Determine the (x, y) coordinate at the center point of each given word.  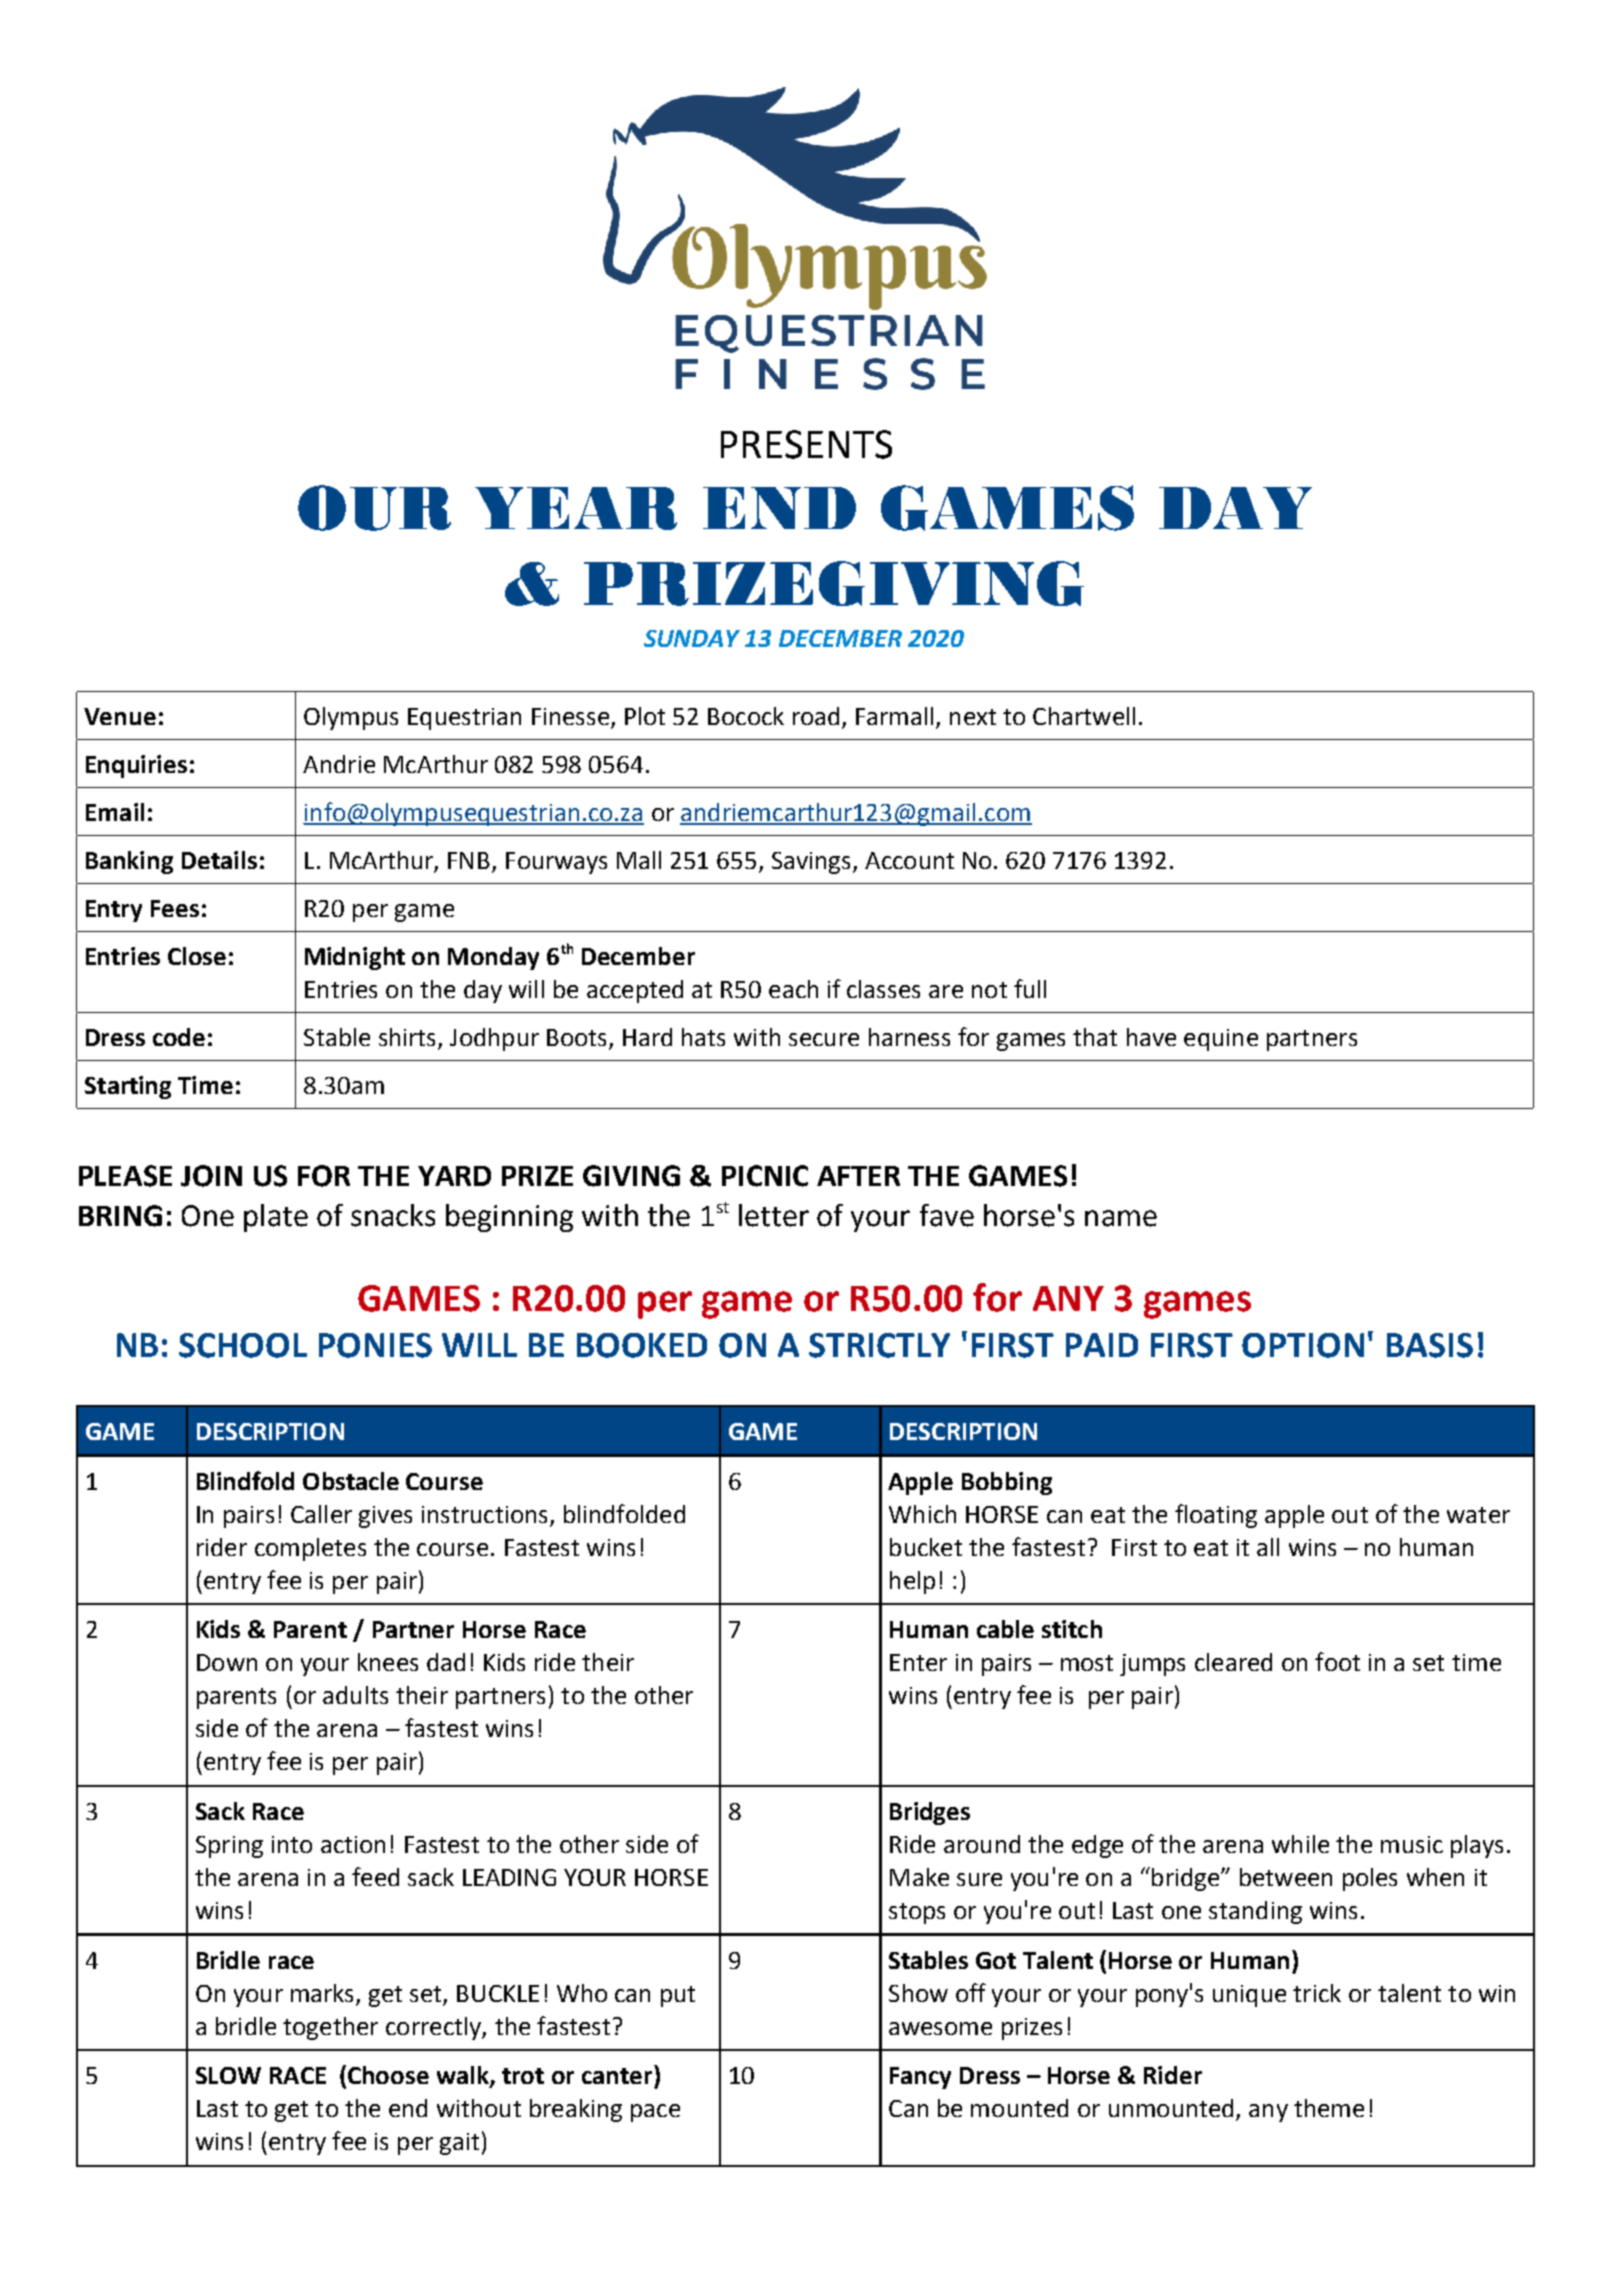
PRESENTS (806, 444)
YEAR (576, 508)
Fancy (920, 2078)
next (973, 717)
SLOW (228, 2075)
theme (1329, 2108)
